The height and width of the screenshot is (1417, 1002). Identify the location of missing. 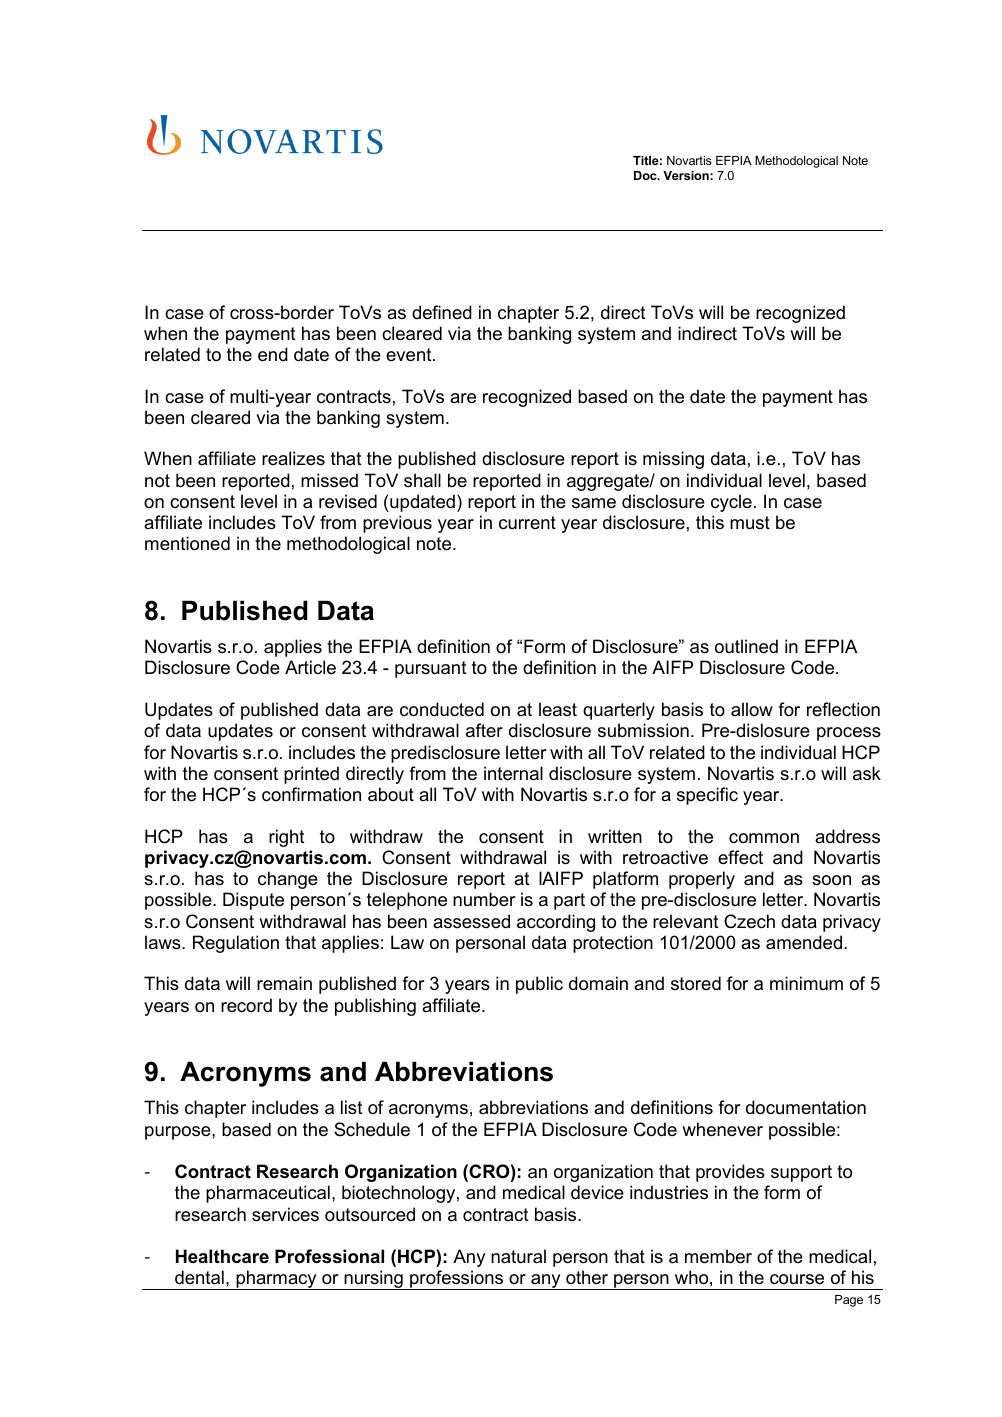
(673, 460).
